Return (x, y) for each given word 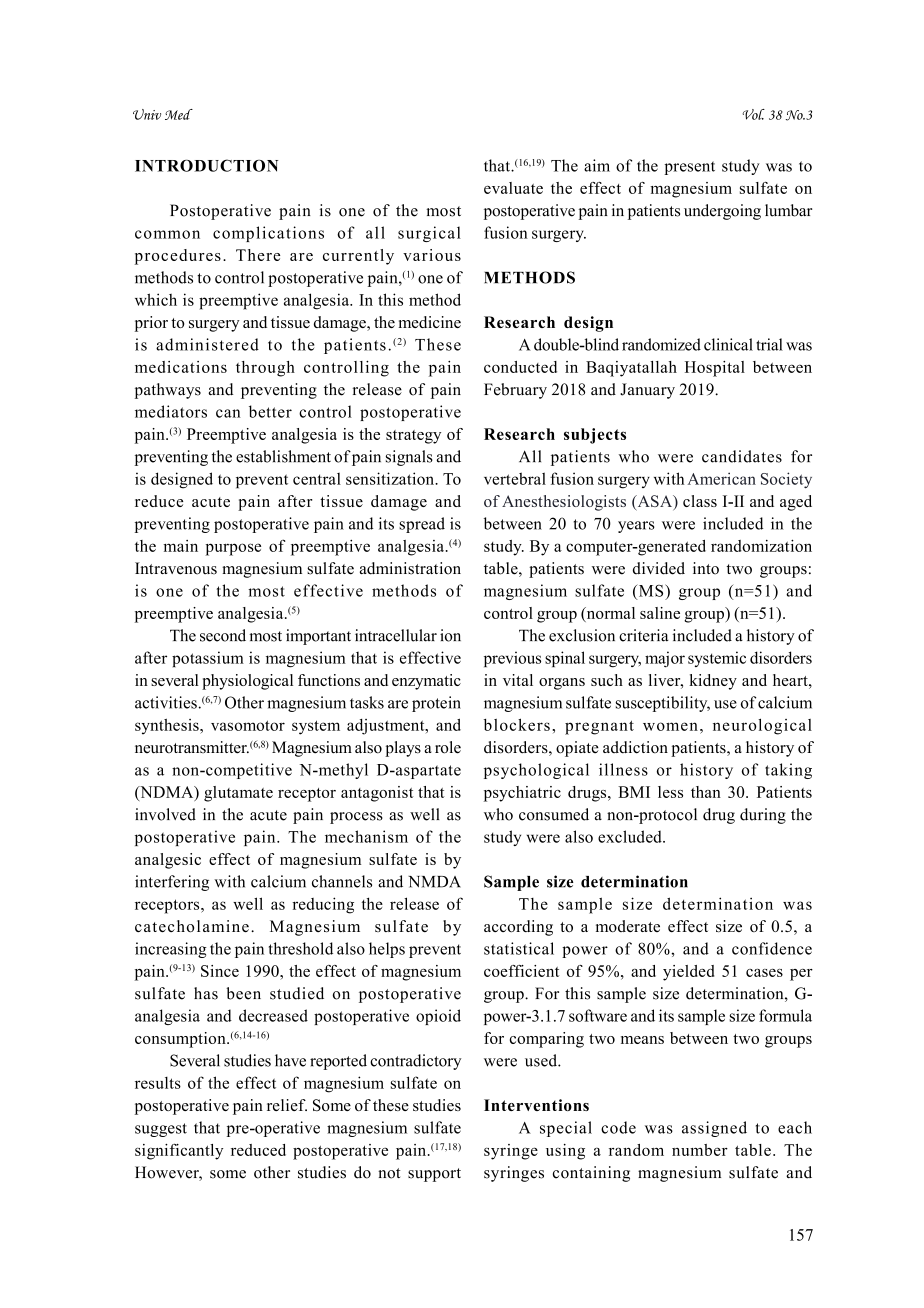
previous (512, 659)
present (689, 168)
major (665, 659)
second (223, 635)
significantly (179, 1151)
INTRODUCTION (206, 165)
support (434, 1175)
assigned (714, 1129)
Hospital (715, 369)
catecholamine (192, 926)
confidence (772, 948)
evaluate (513, 188)
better (270, 411)
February (515, 391)
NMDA (434, 882)
